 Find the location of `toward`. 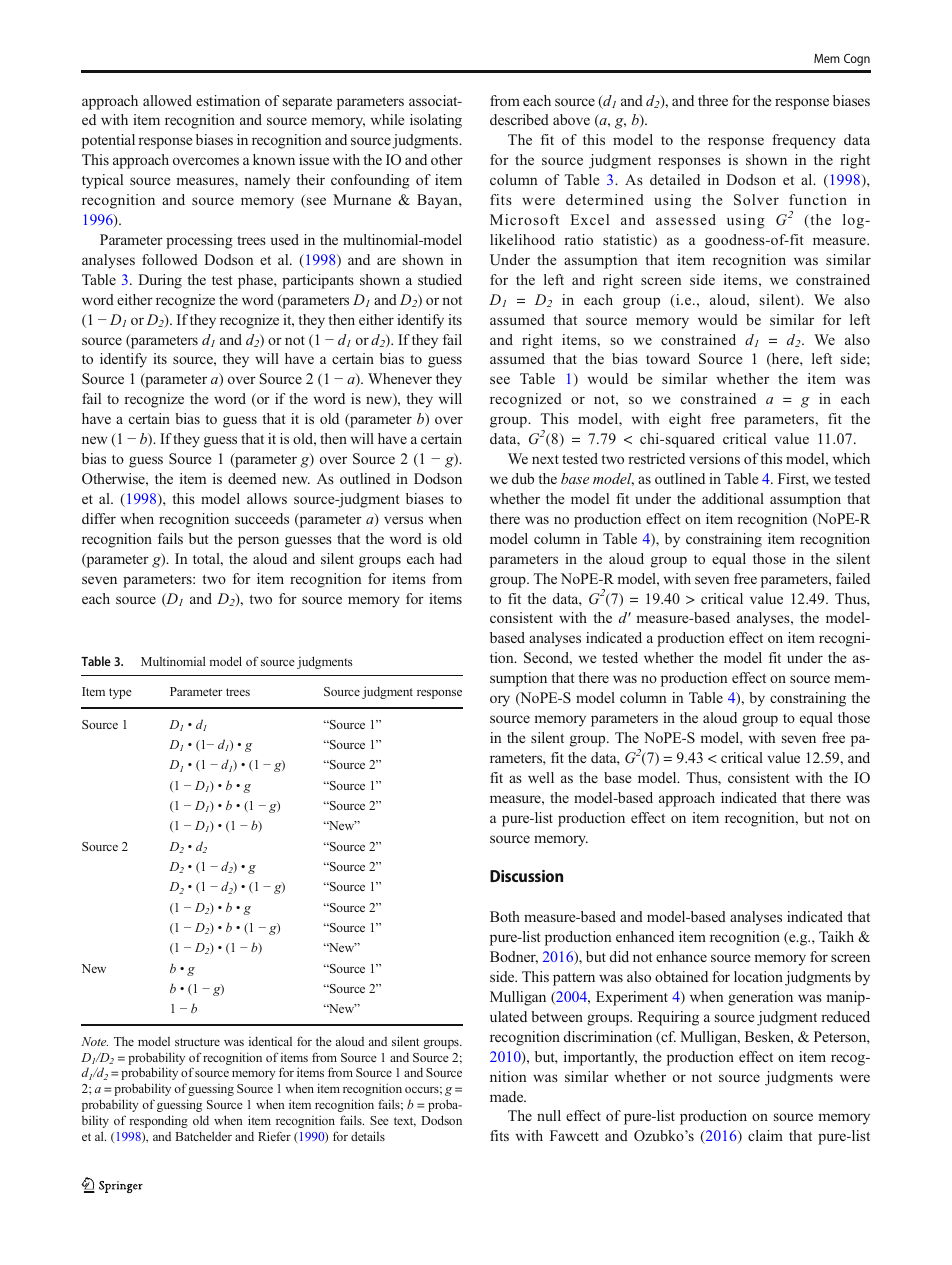

toward is located at coordinates (668, 358).
